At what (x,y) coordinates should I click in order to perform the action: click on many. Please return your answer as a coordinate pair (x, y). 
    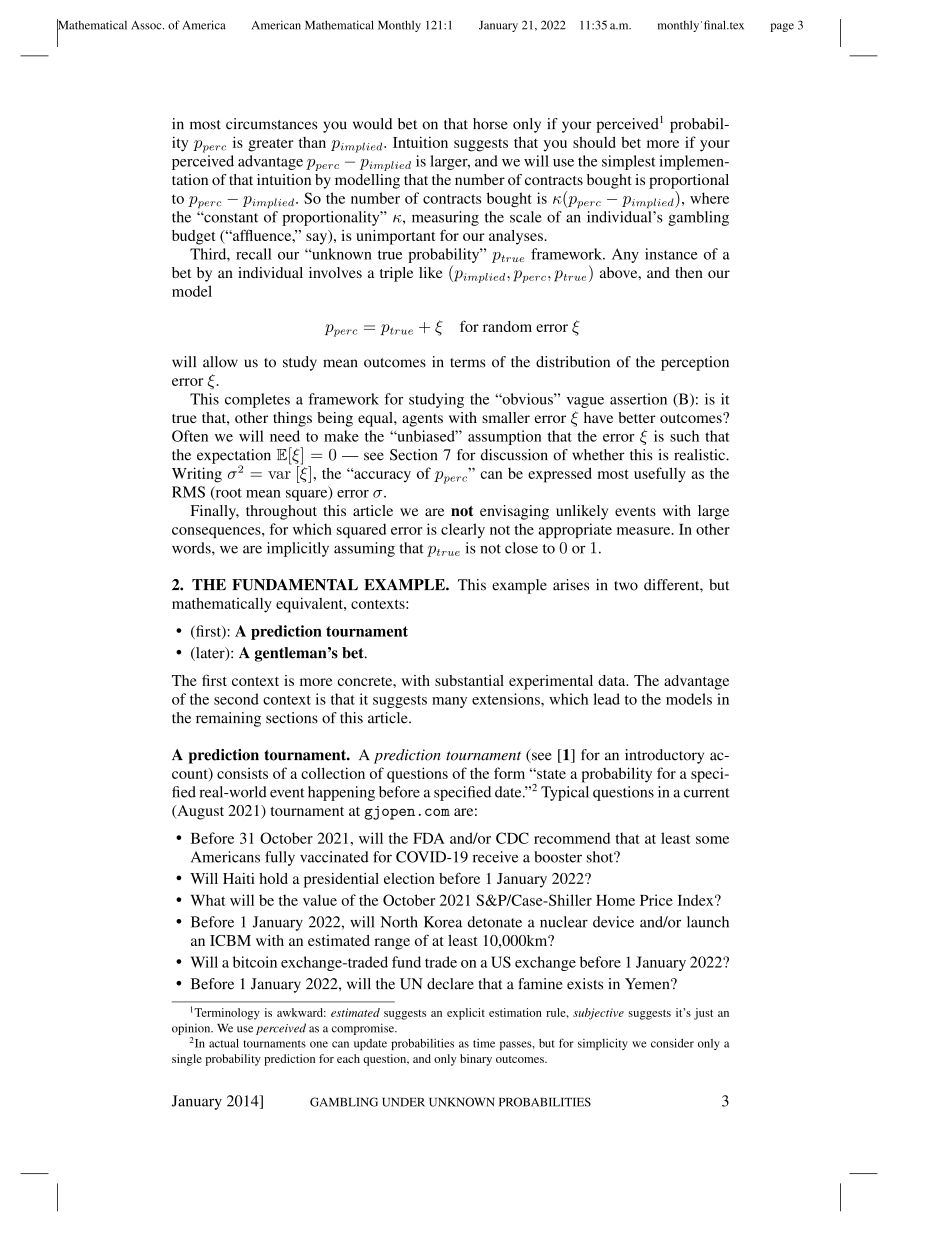
    Looking at the image, I should click on (449, 702).
